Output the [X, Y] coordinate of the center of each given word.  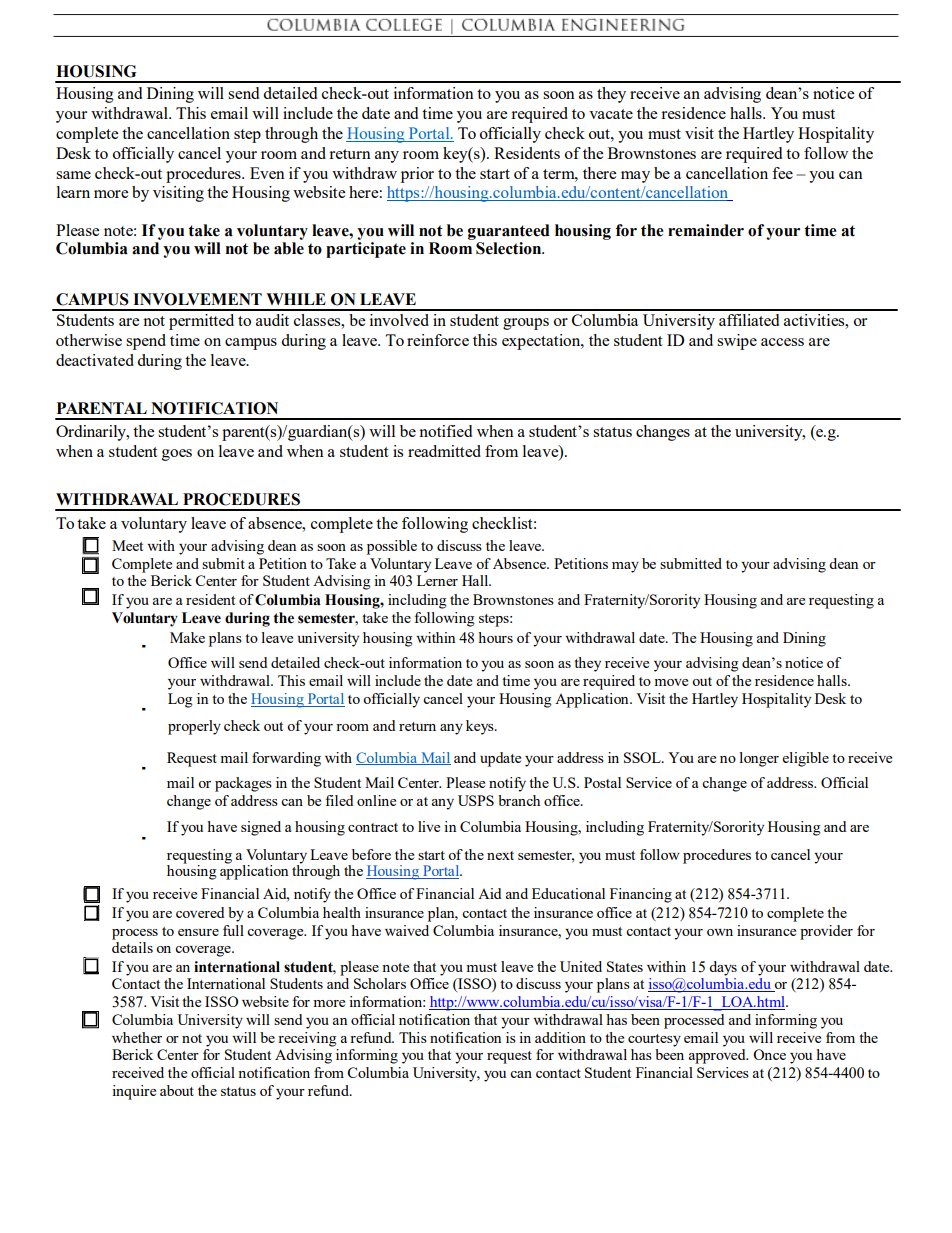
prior [417, 175]
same [73, 175]
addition [560, 1037]
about [177, 1090]
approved [718, 1056]
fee [782, 173]
